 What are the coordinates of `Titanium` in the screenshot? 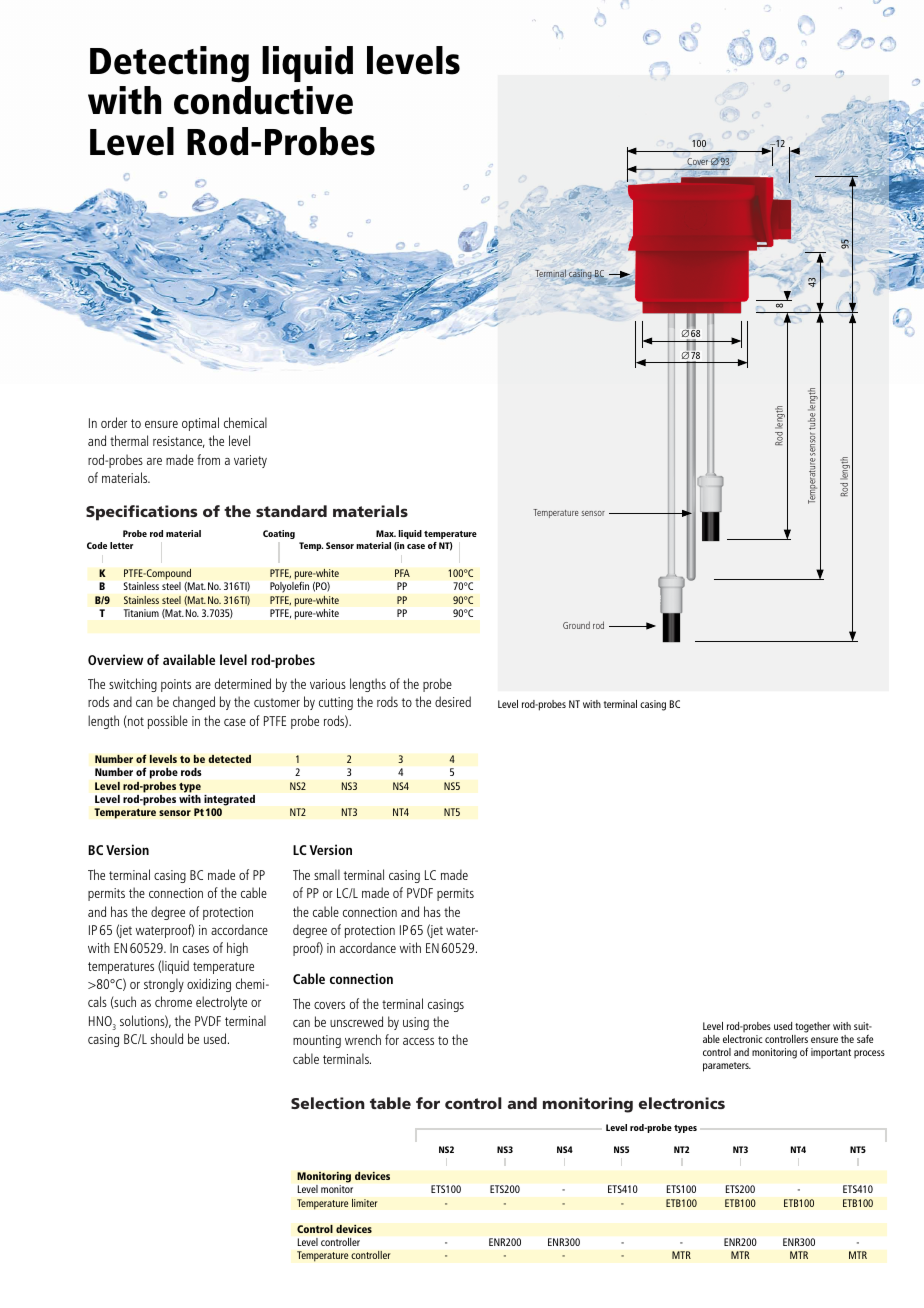 It's located at (141, 613).
